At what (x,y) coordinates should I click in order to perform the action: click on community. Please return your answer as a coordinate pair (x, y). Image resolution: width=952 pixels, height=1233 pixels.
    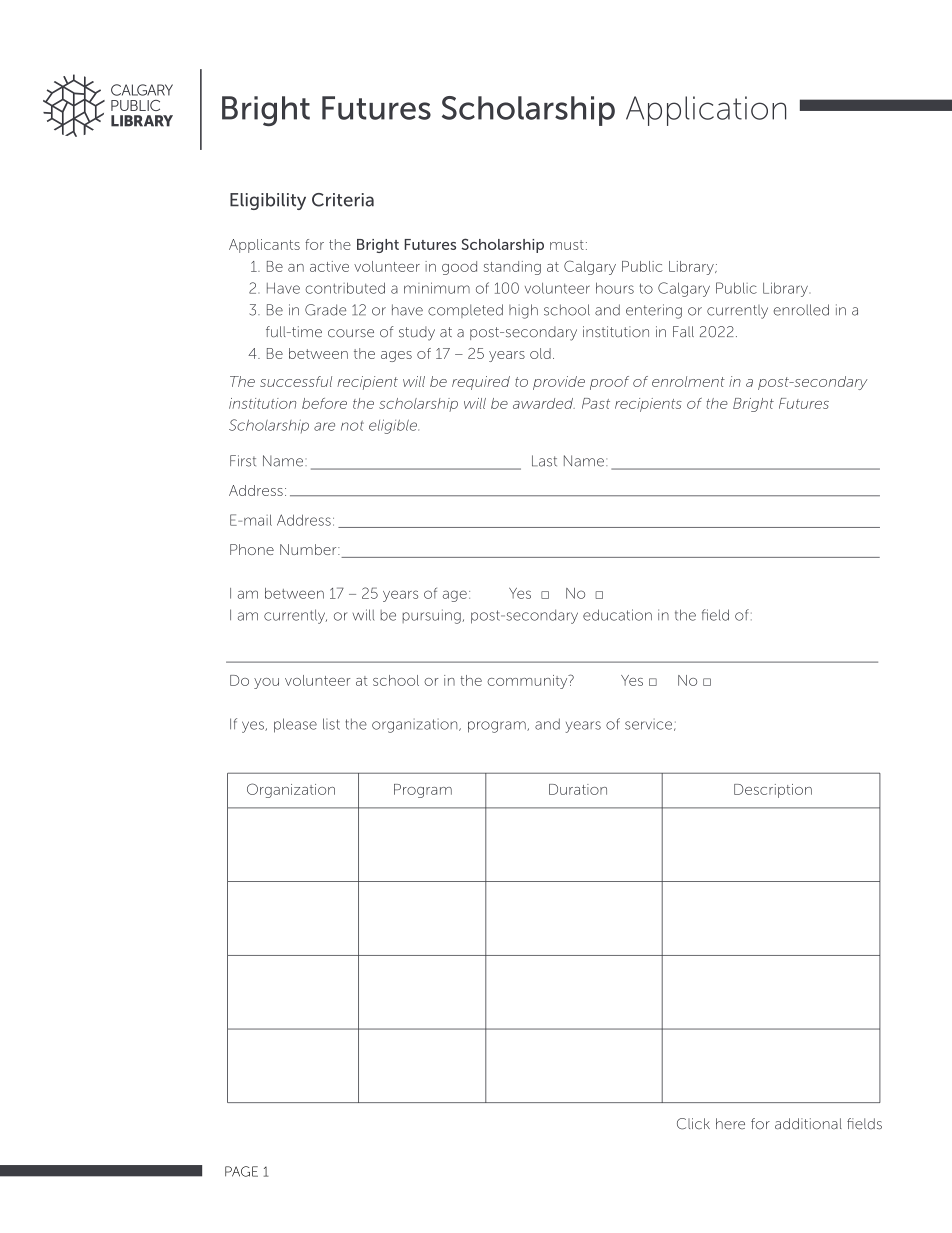
    Looking at the image, I should click on (528, 682).
